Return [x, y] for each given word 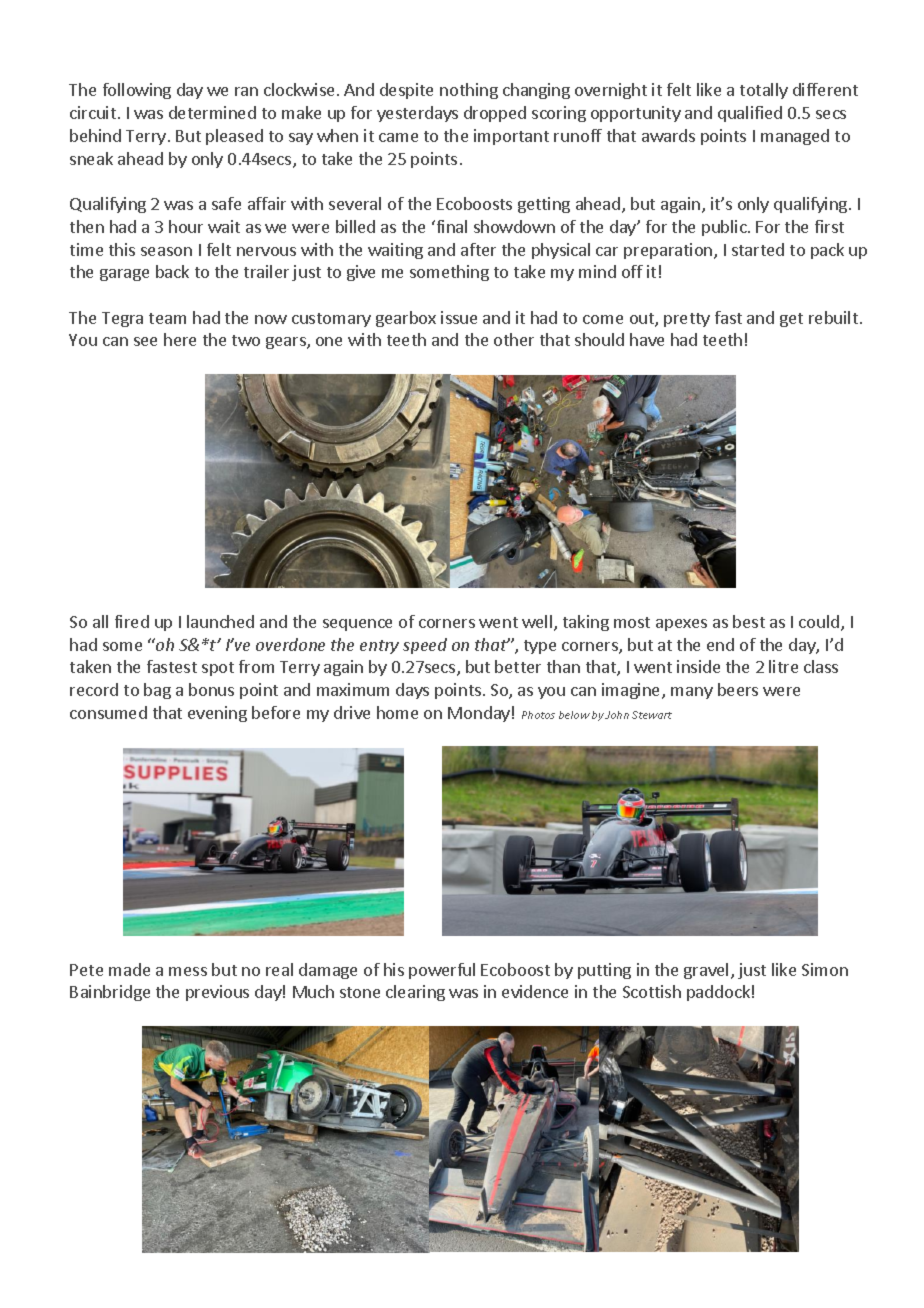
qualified [750, 114]
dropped [495, 114]
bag [157, 691]
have [647, 339]
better [518, 666]
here [180, 339]
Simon [825, 969]
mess [188, 971]
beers [738, 689]
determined [212, 112]
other [514, 339]
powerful [442, 971]
